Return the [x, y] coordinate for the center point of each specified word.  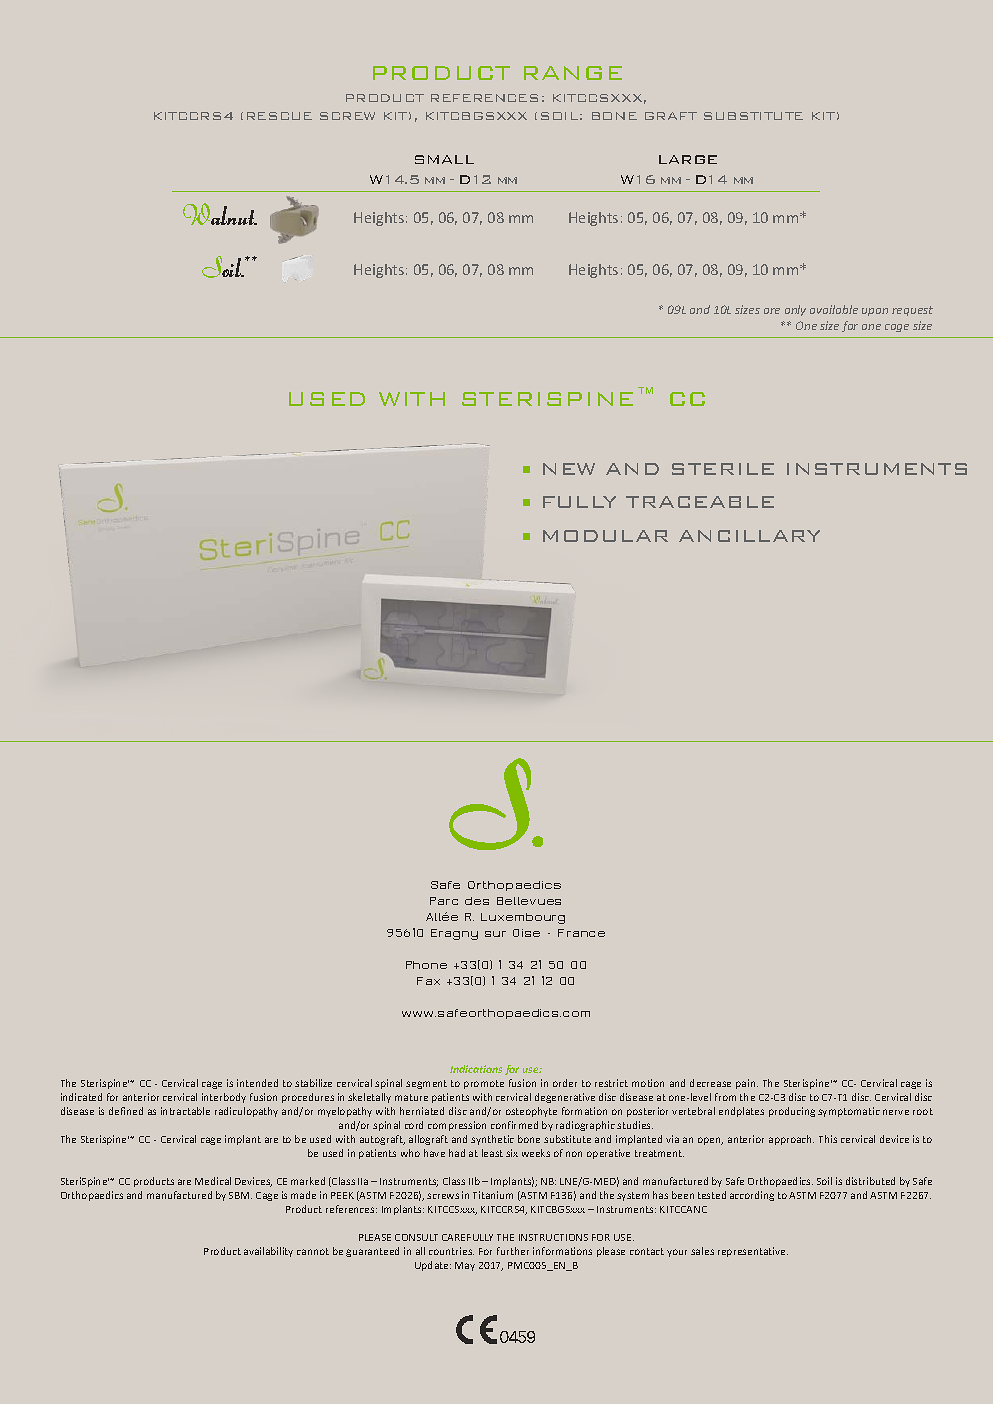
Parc [444, 901]
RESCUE [279, 116]
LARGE [688, 159]
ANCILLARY [749, 536]
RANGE [573, 73]
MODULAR [605, 536]
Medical [213, 1181]
